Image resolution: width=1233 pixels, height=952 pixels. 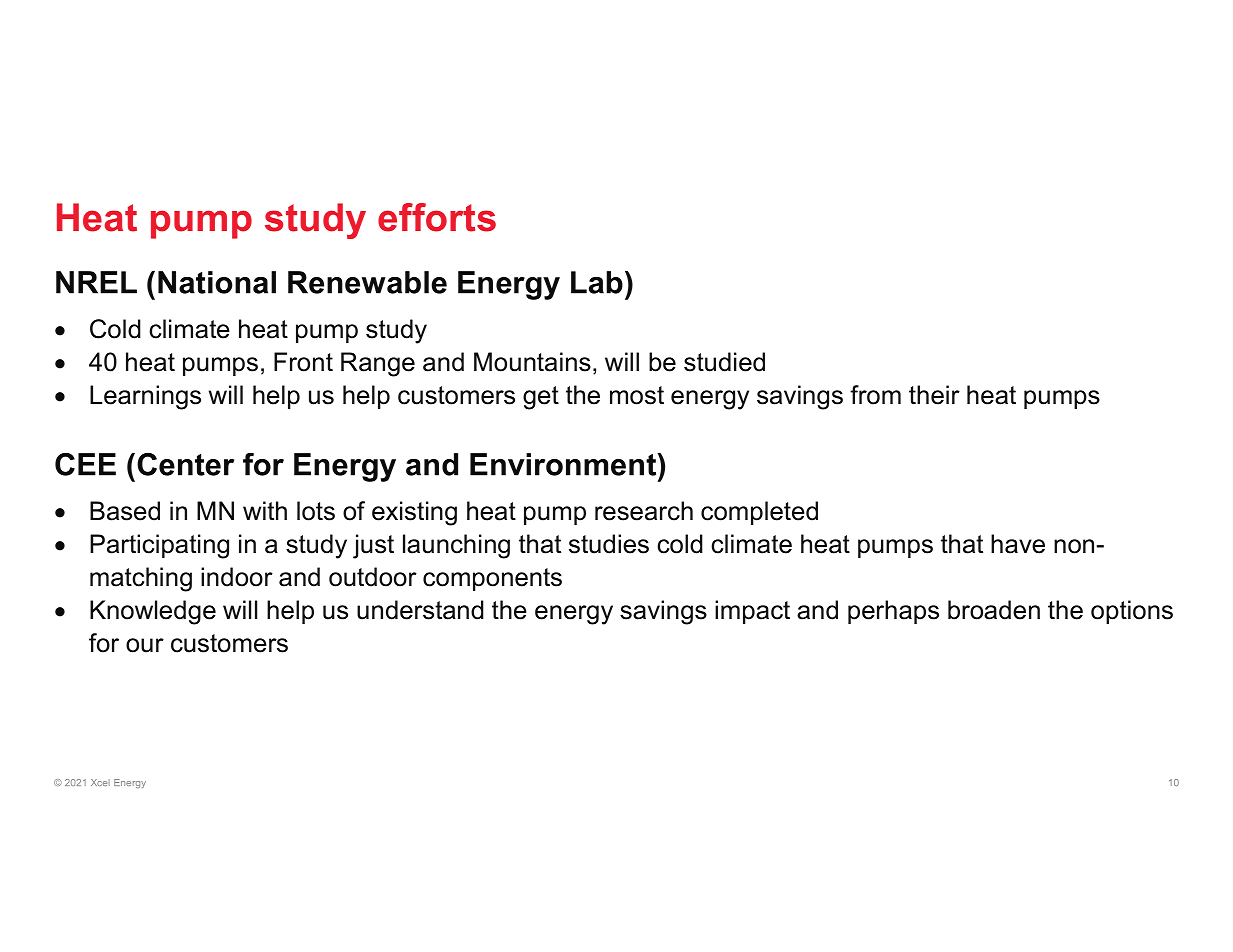 What do you see at coordinates (1018, 544) in the document?
I see `have` at bounding box center [1018, 544].
